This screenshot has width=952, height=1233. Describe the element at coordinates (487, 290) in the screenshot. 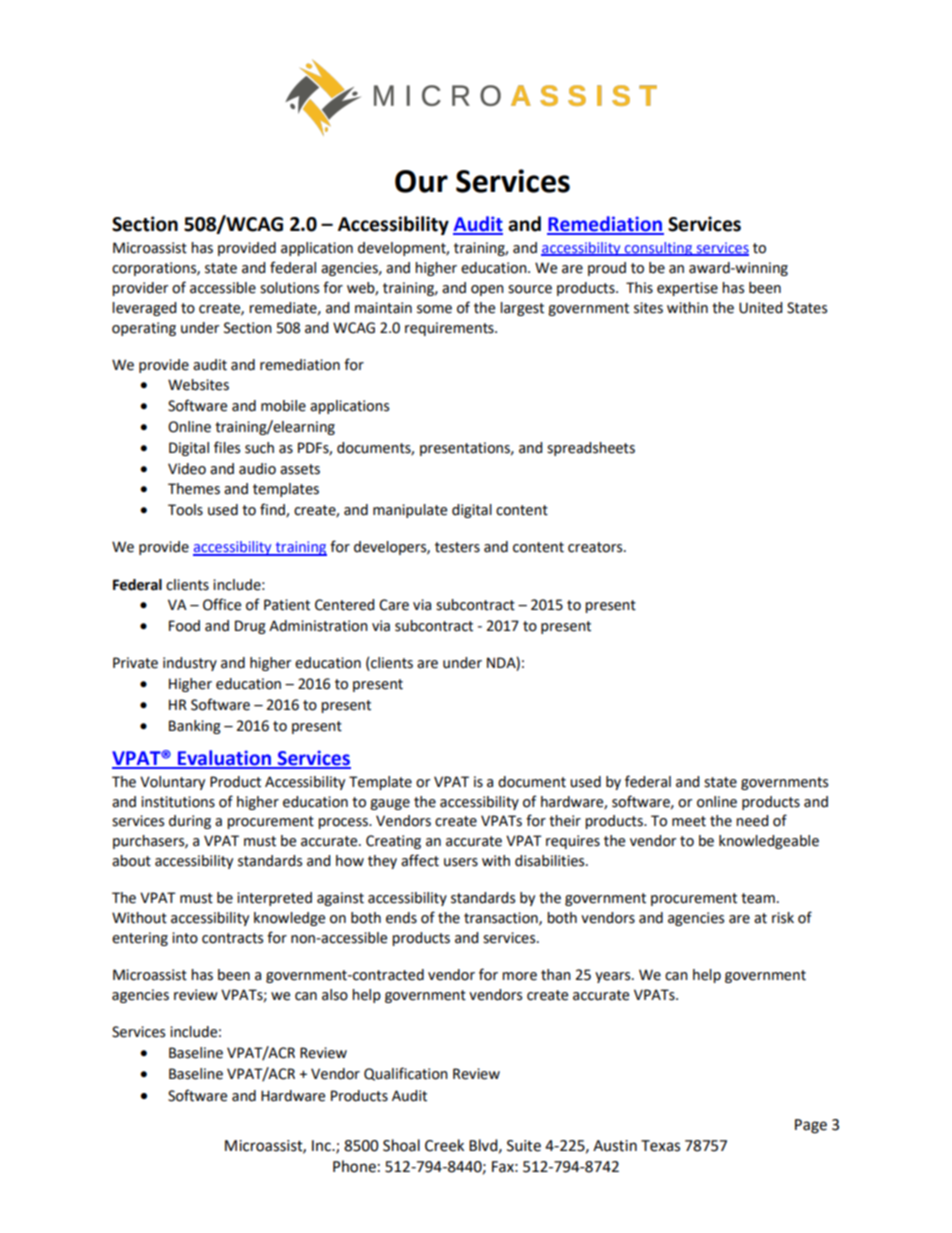

I see `open` at that location.
